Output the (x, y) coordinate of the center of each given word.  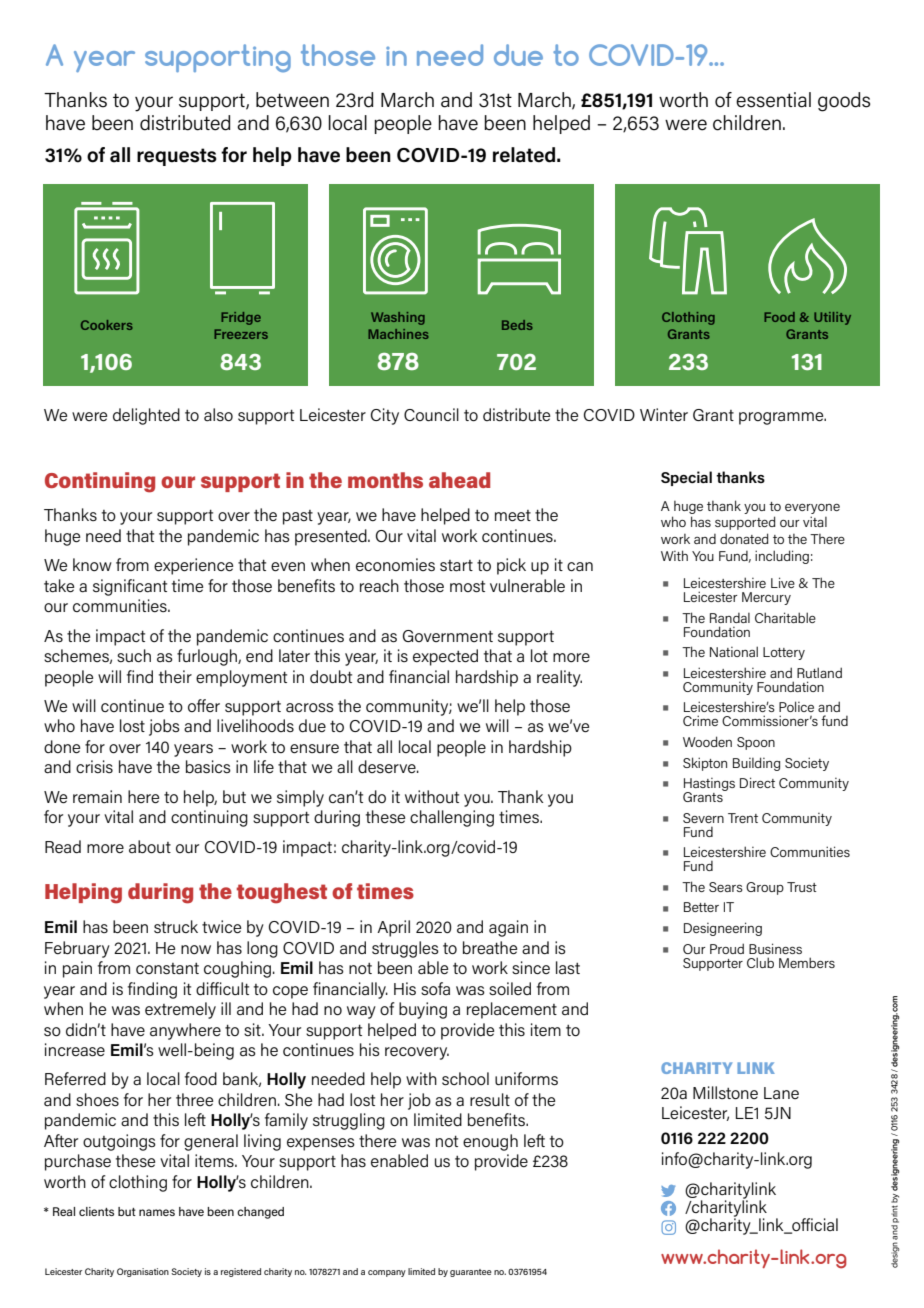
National (734, 651)
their (175, 676)
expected (445, 657)
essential (773, 100)
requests (177, 157)
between (292, 100)
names (157, 1212)
